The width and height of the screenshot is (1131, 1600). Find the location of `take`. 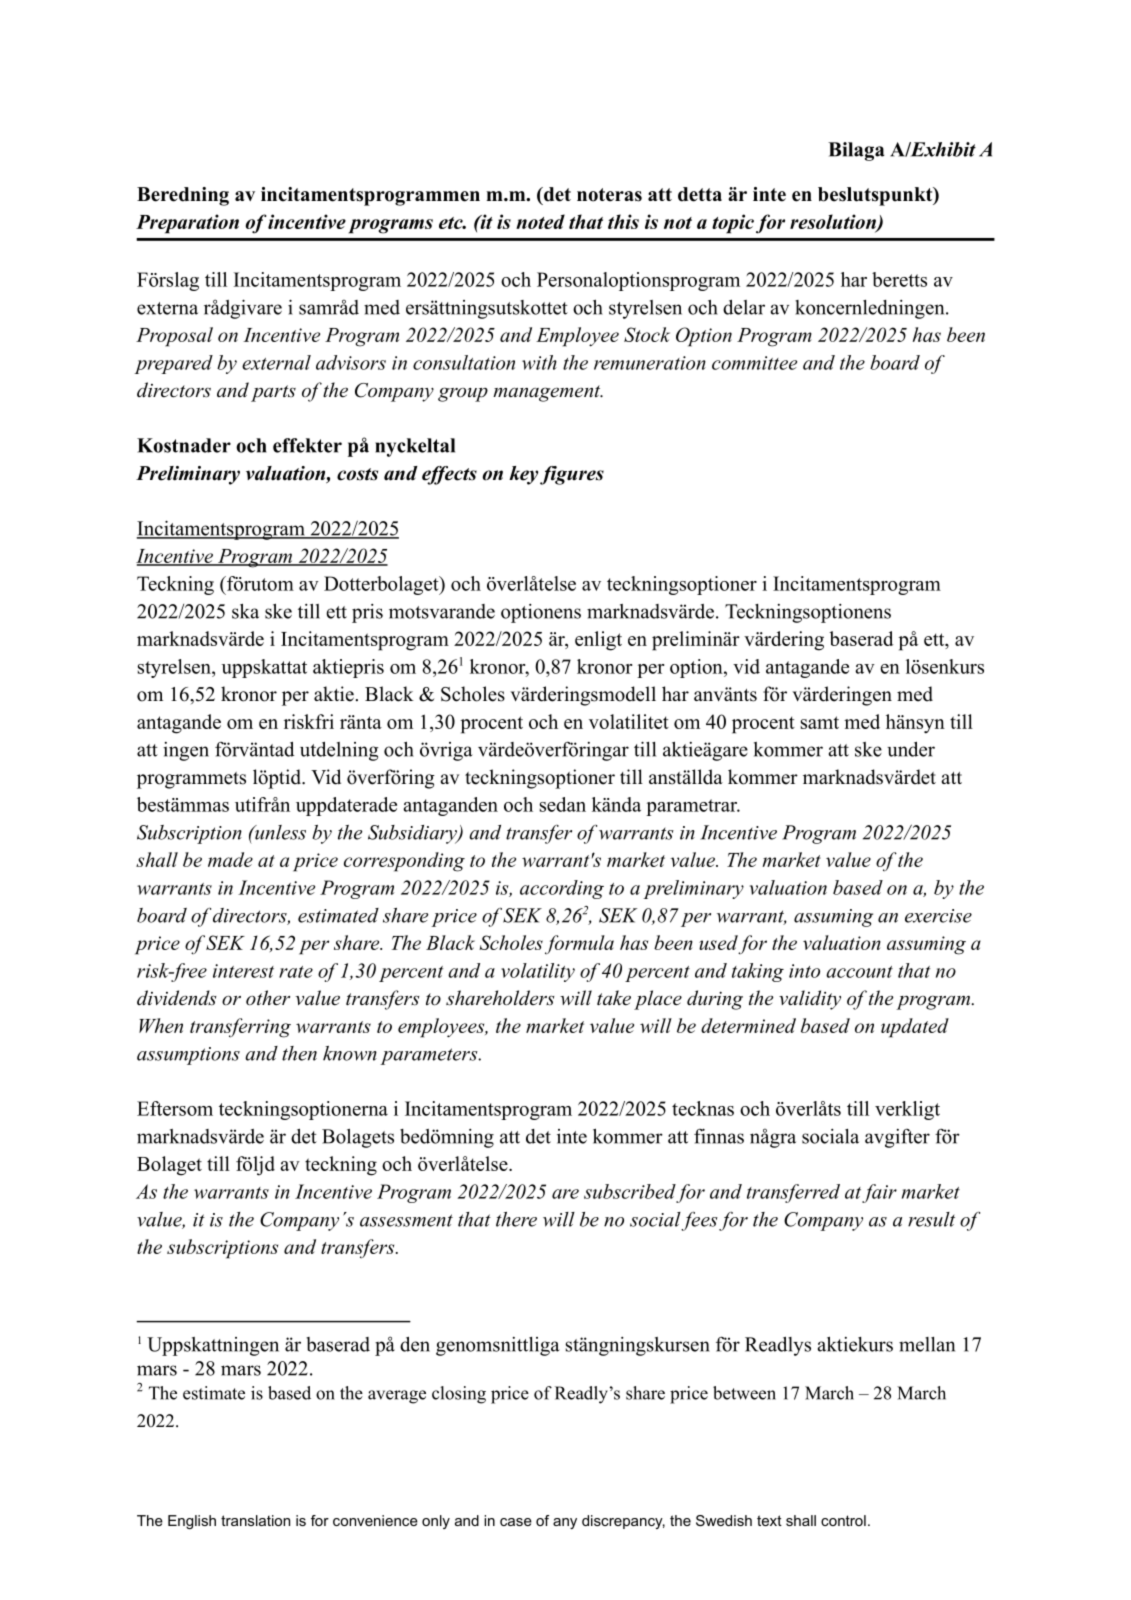

take is located at coordinates (614, 998).
